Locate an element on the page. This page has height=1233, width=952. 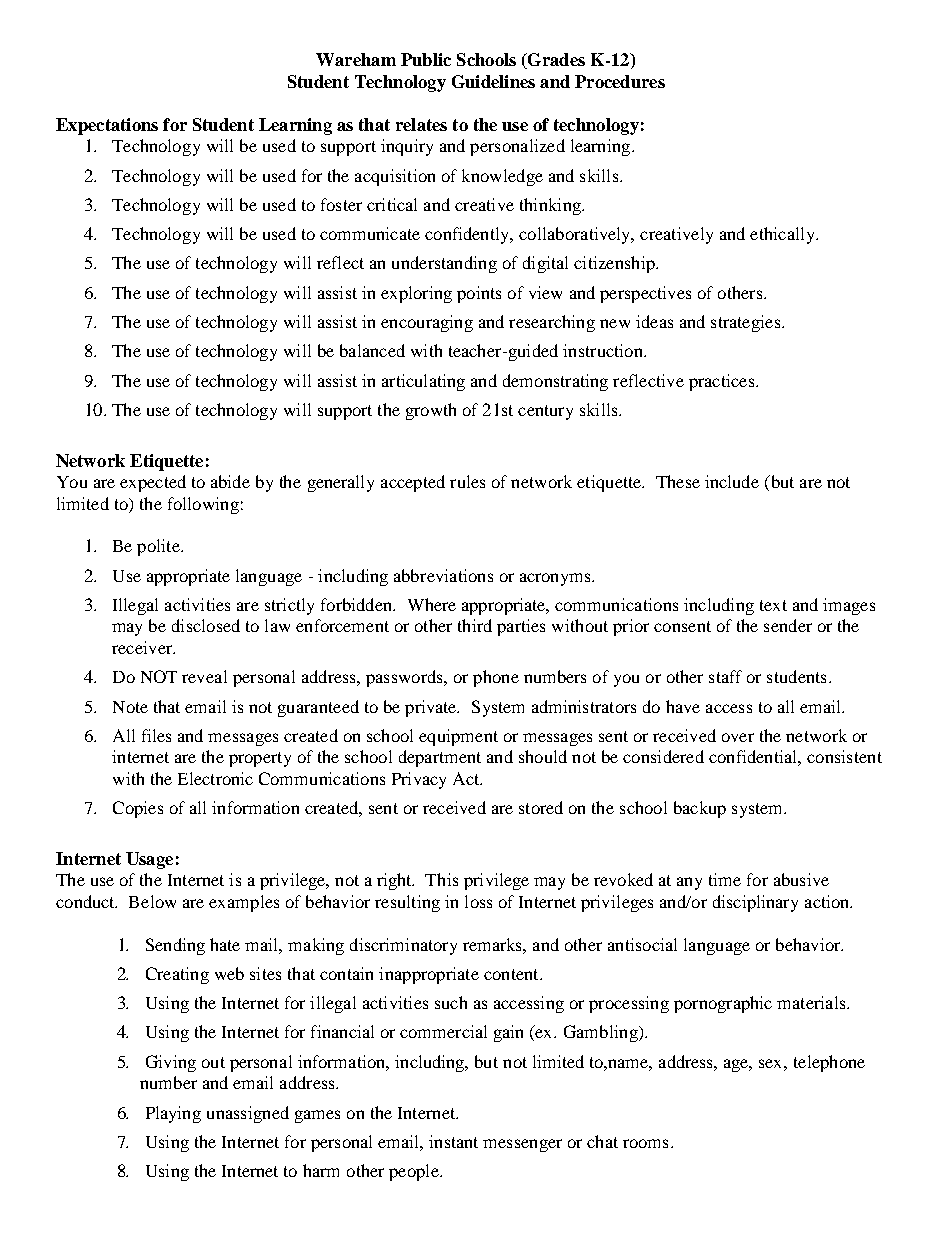
instant is located at coordinates (453, 1141).
